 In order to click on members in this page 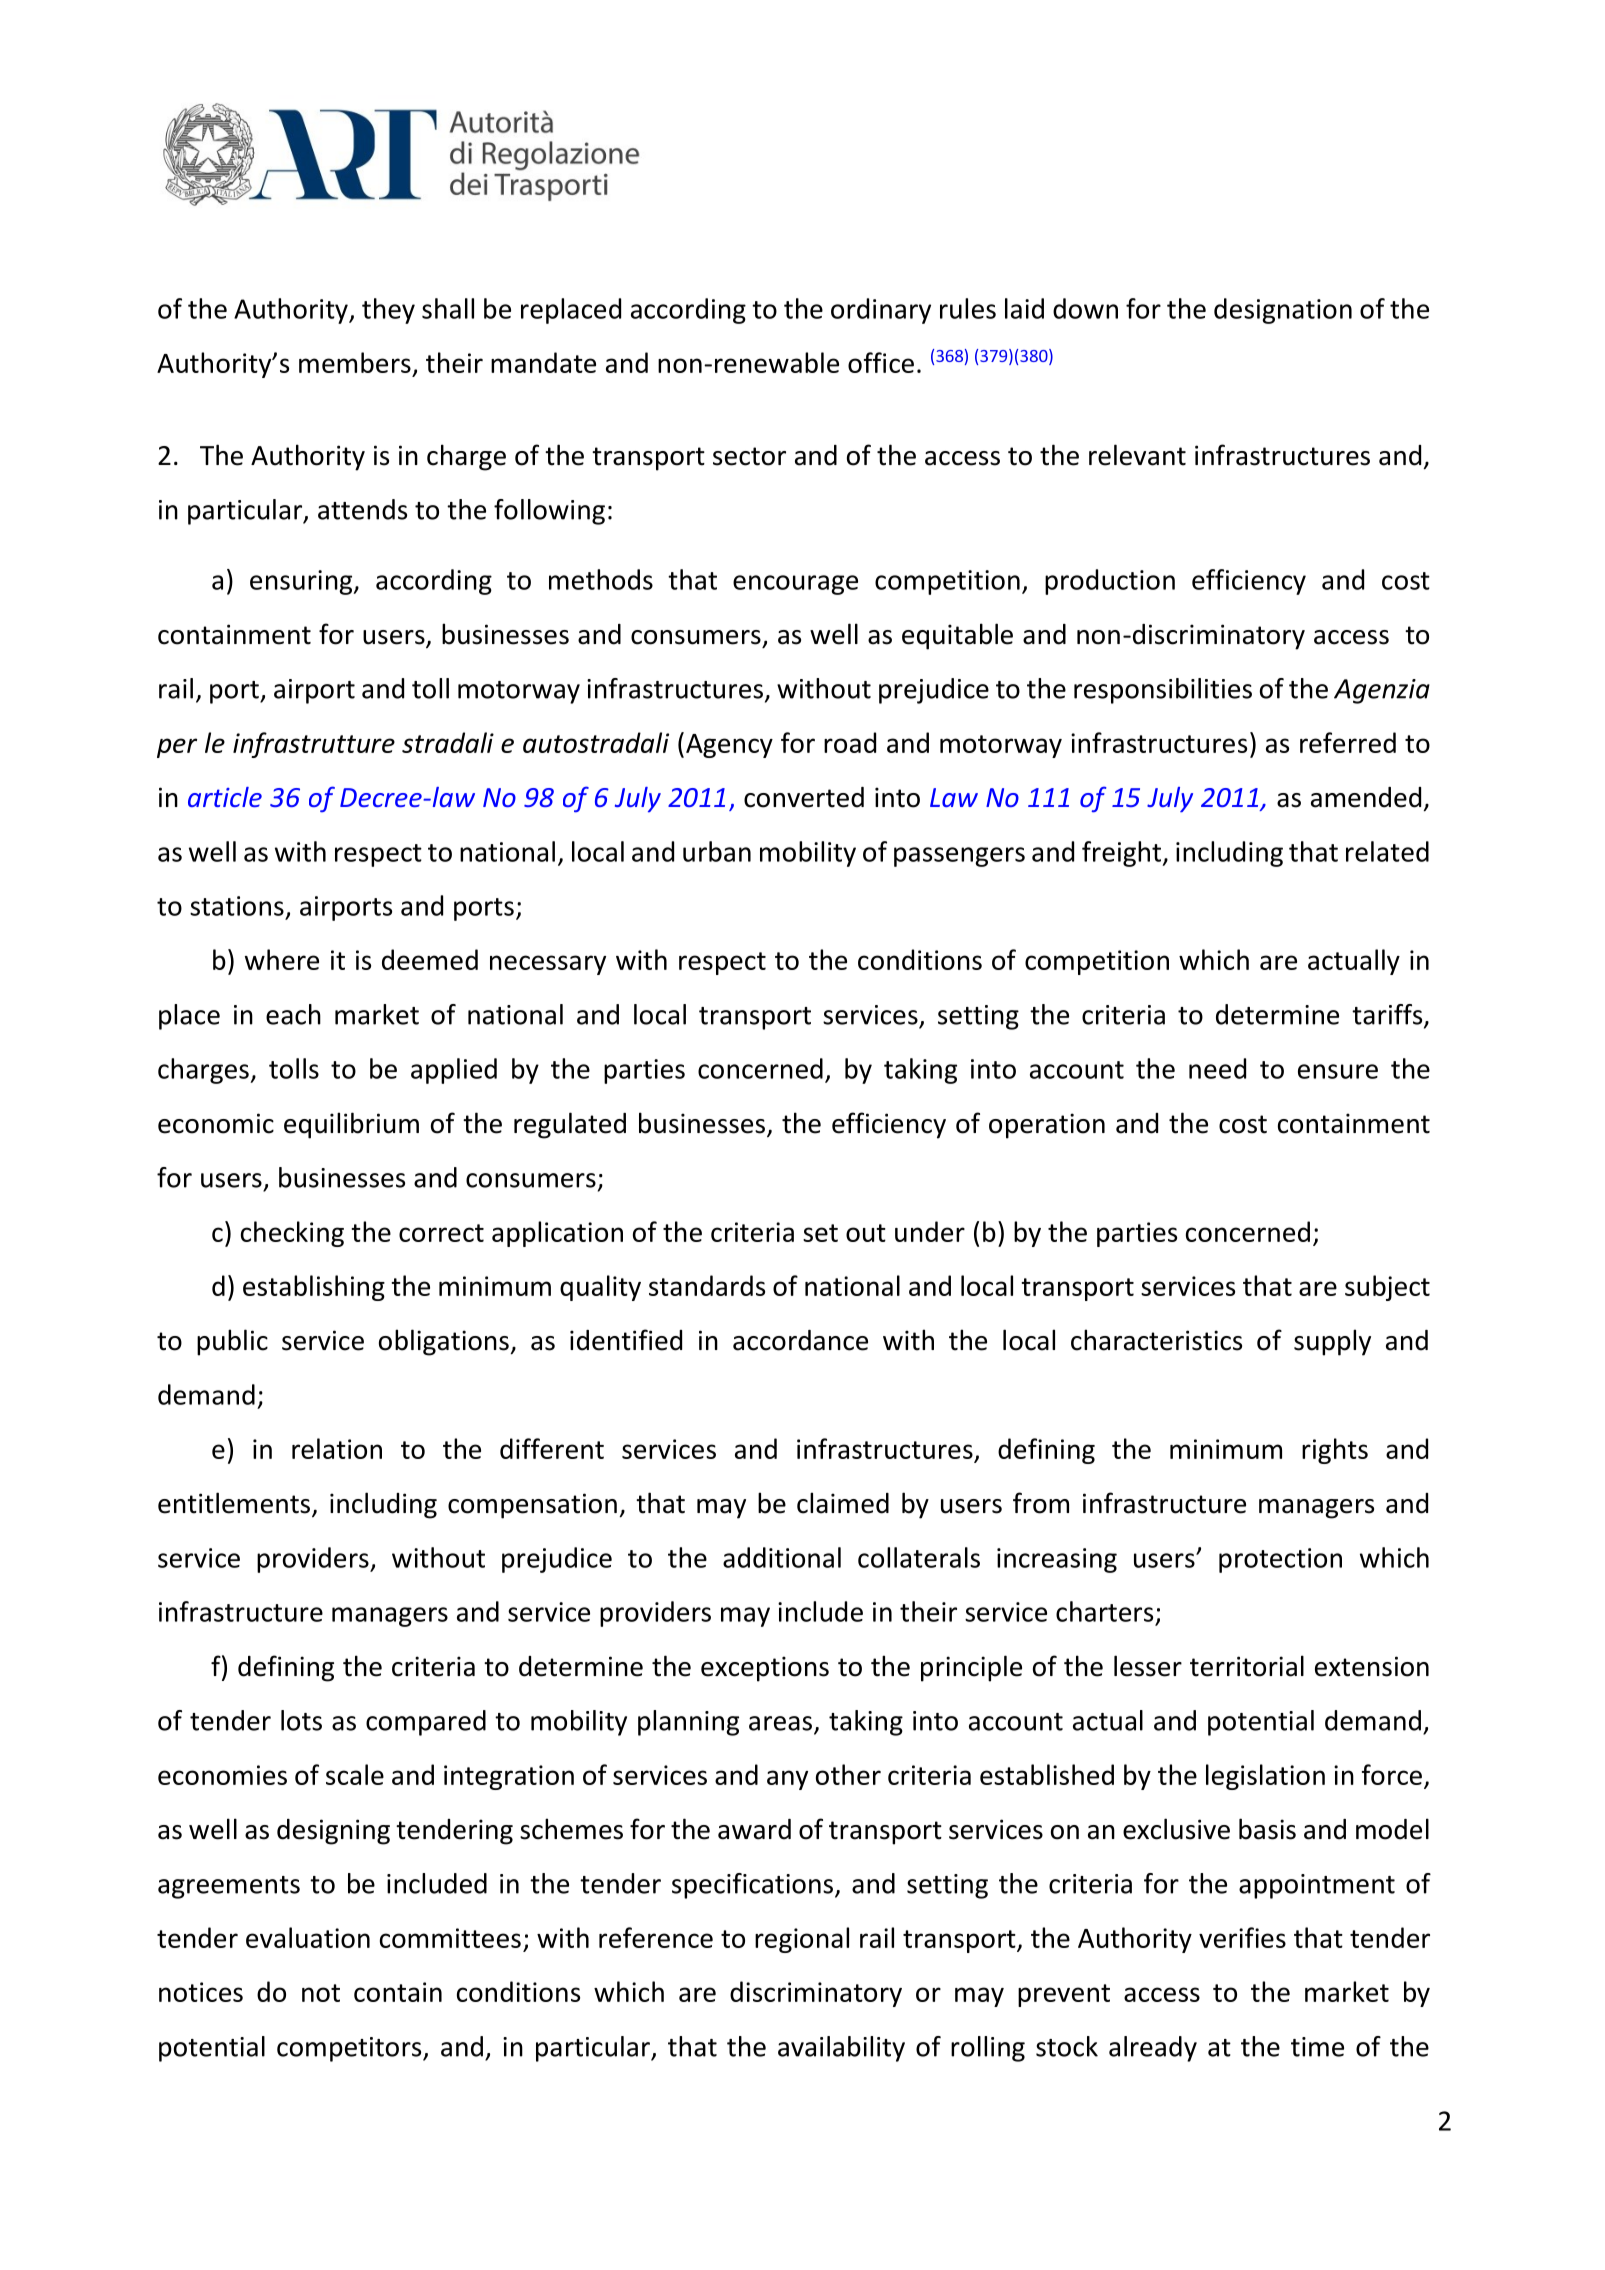, I will do `click(355, 362)`.
